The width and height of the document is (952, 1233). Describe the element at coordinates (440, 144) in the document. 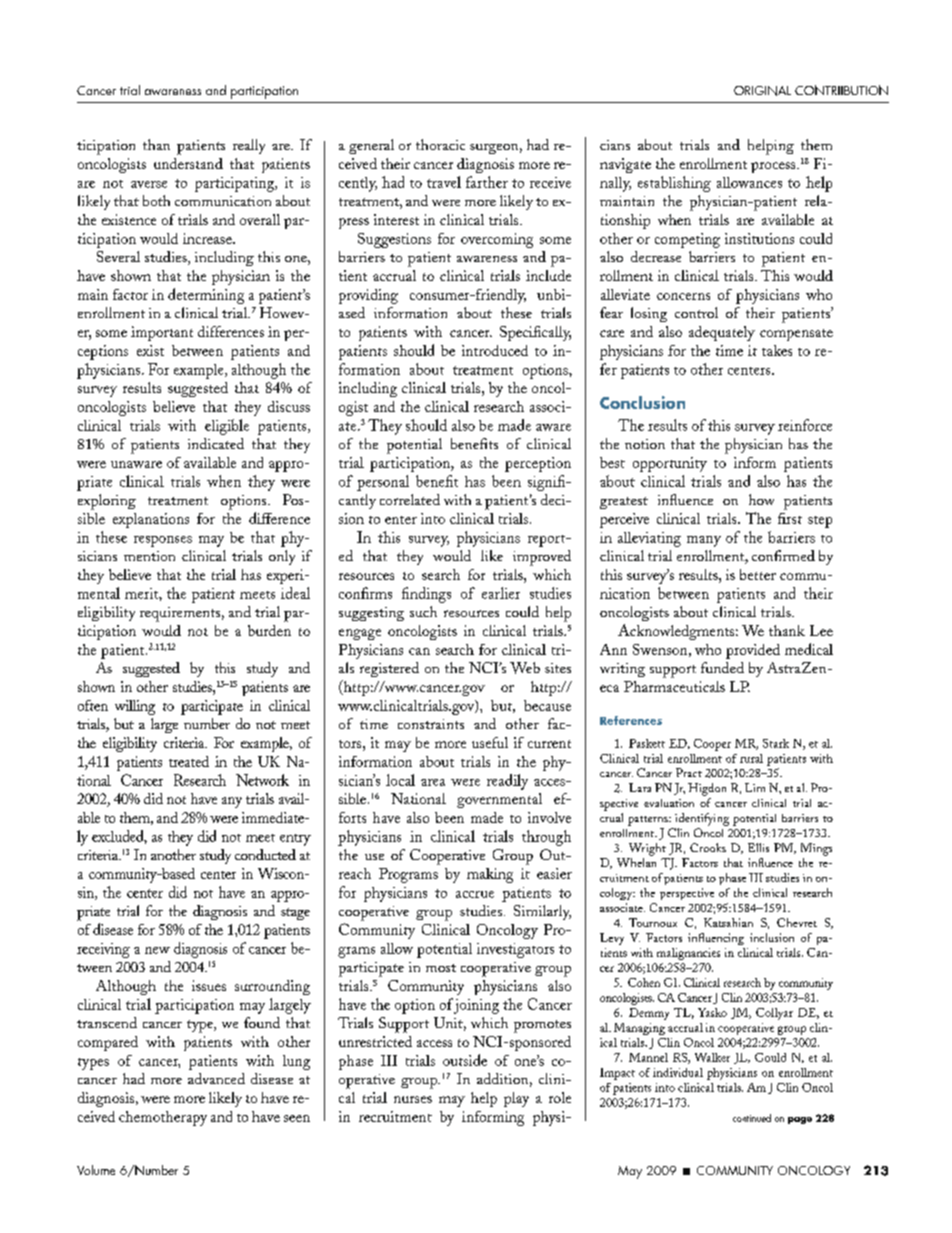

I see `thoracic` at that location.
